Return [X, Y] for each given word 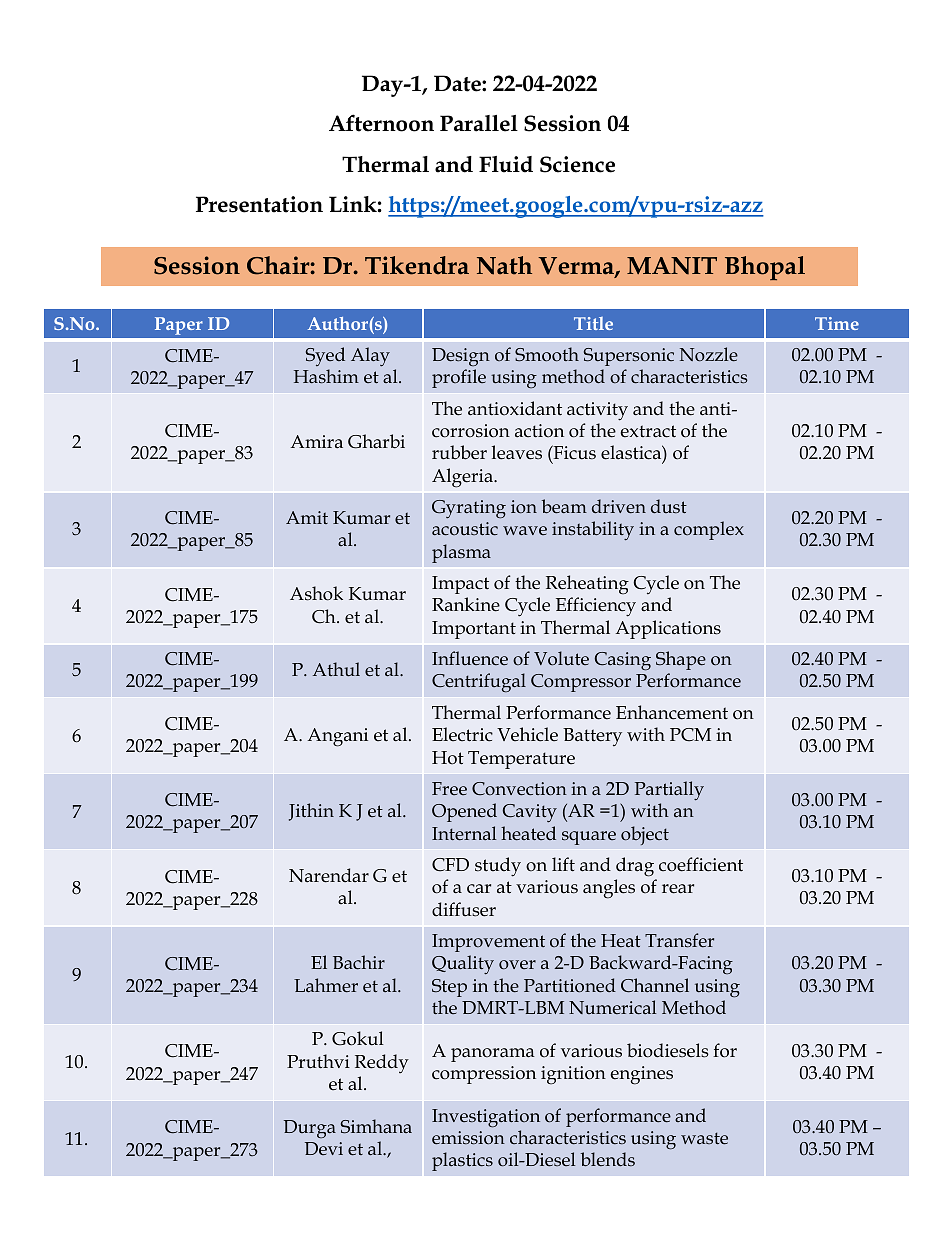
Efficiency [596, 607]
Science [577, 164]
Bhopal [765, 268]
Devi [324, 1148]
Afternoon [381, 123]
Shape [681, 660]
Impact [460, 585]
